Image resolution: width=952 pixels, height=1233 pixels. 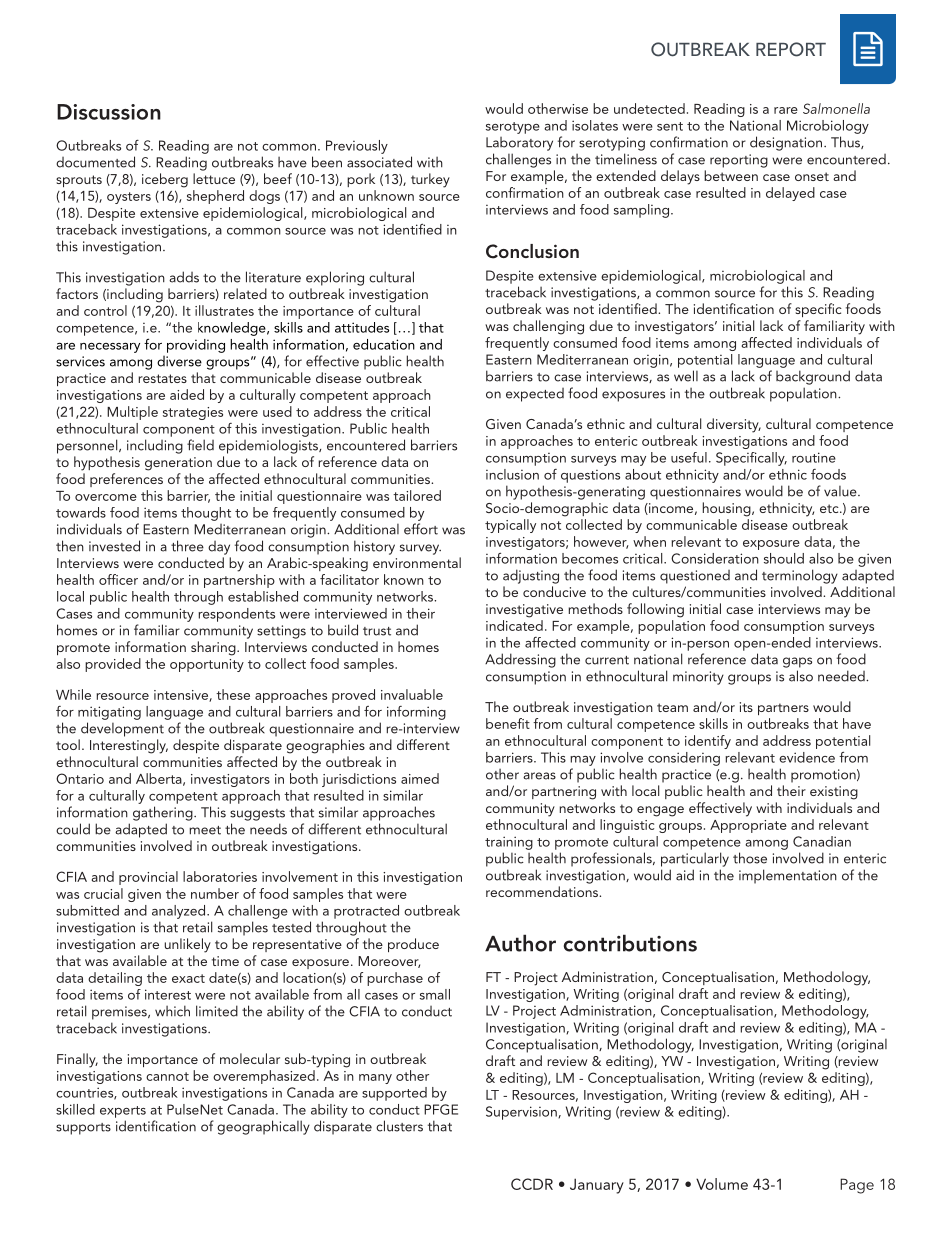 What do you see at coordinates (207, 665) in the screenshot?
I see `opportunity` at bounding box center [207, 665].
